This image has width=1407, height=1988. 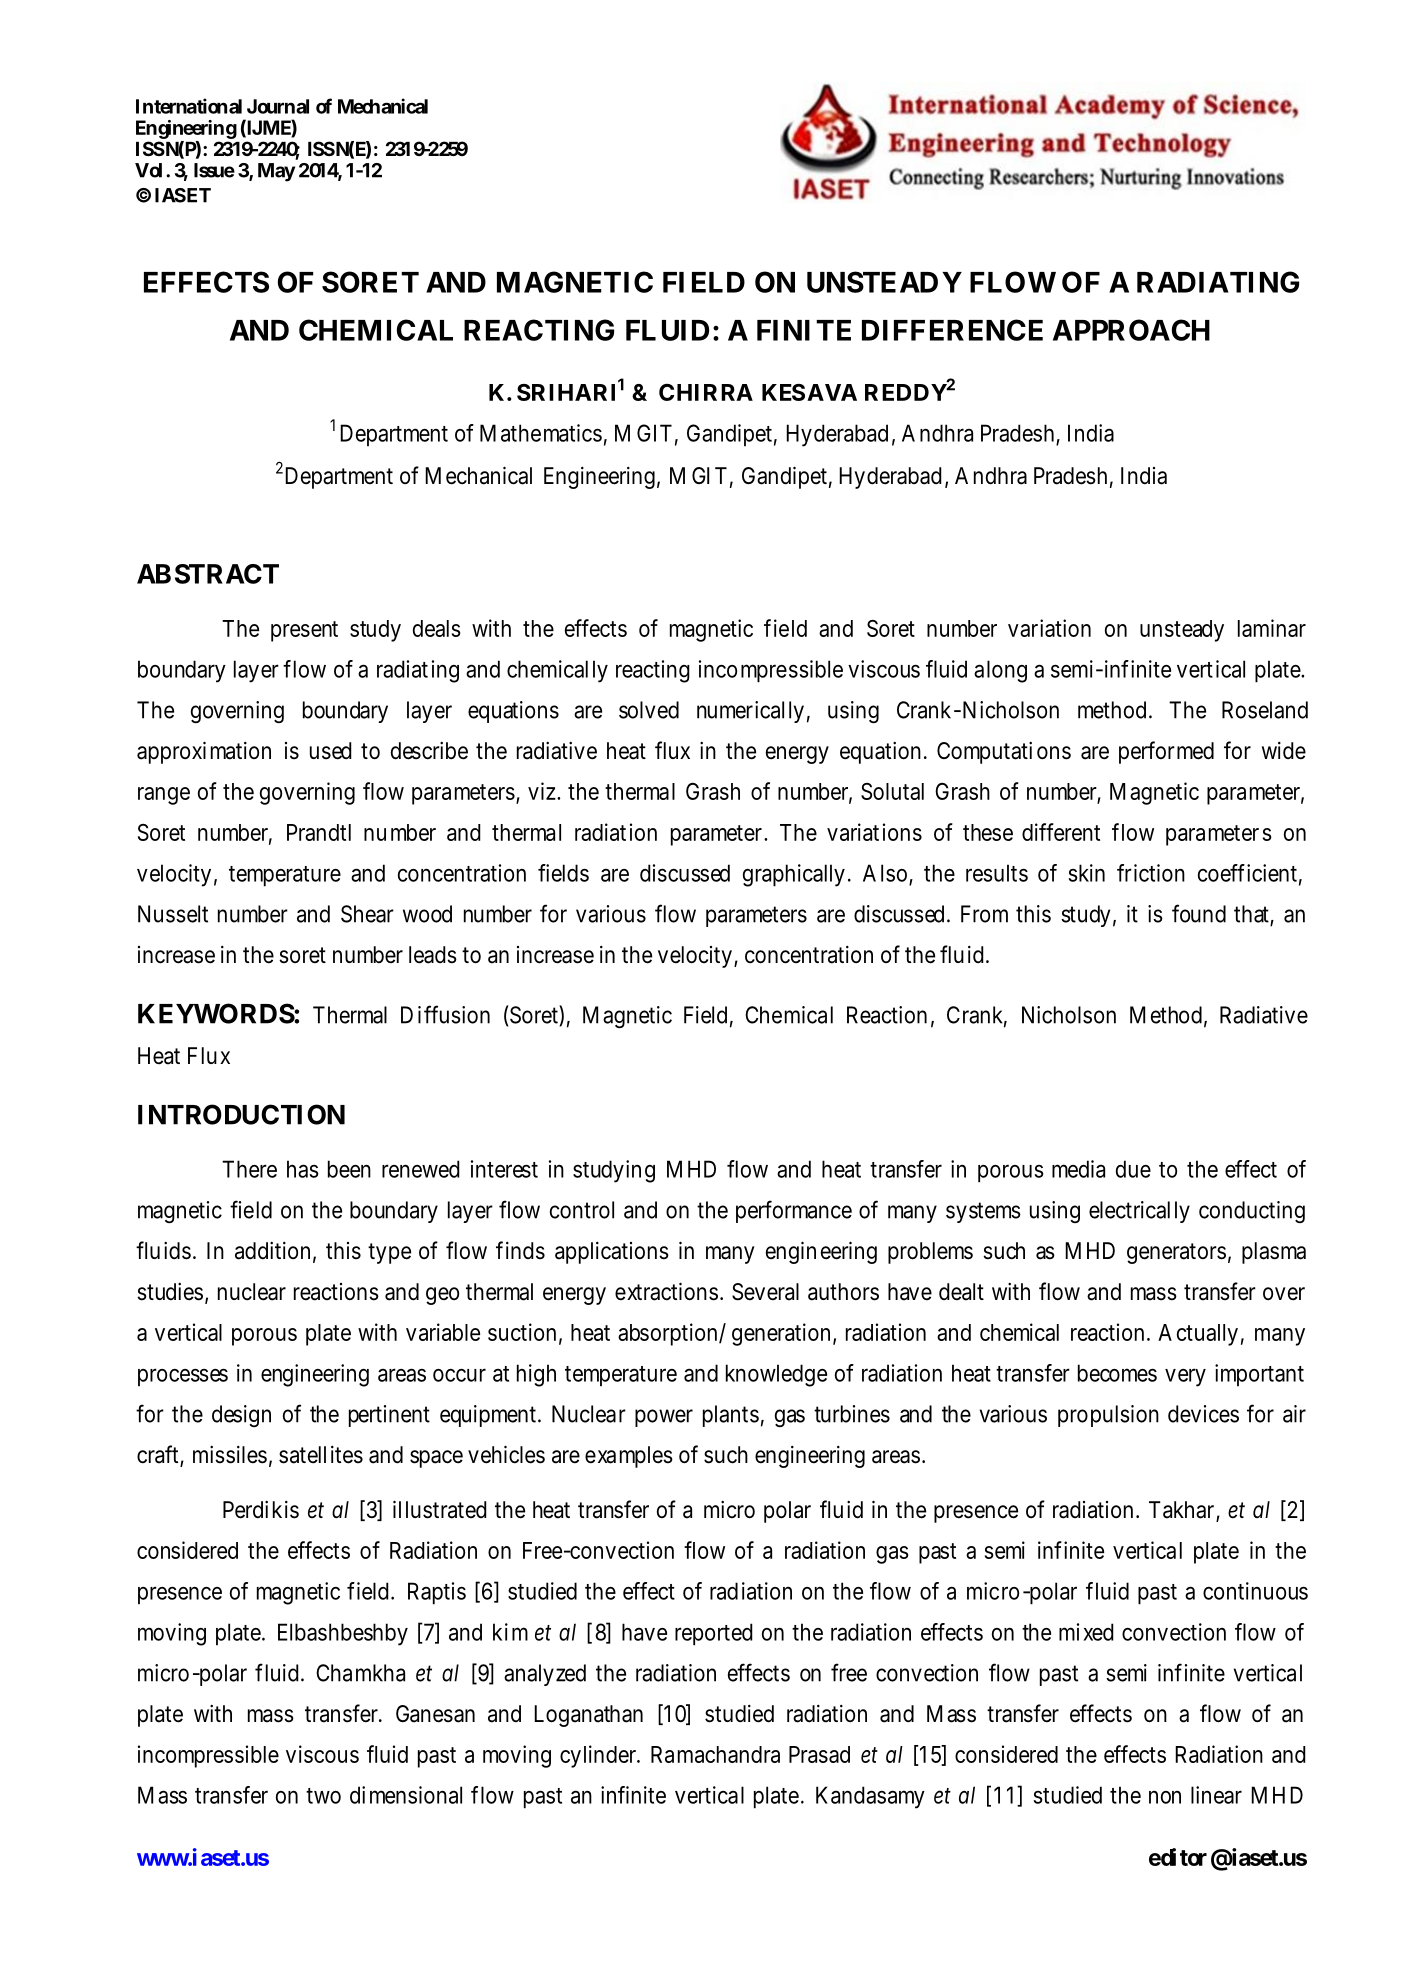 What do you see at coordinates (715, 1754) in the image?
I see `Ramachandra` at bounding box center [715, 1754].
